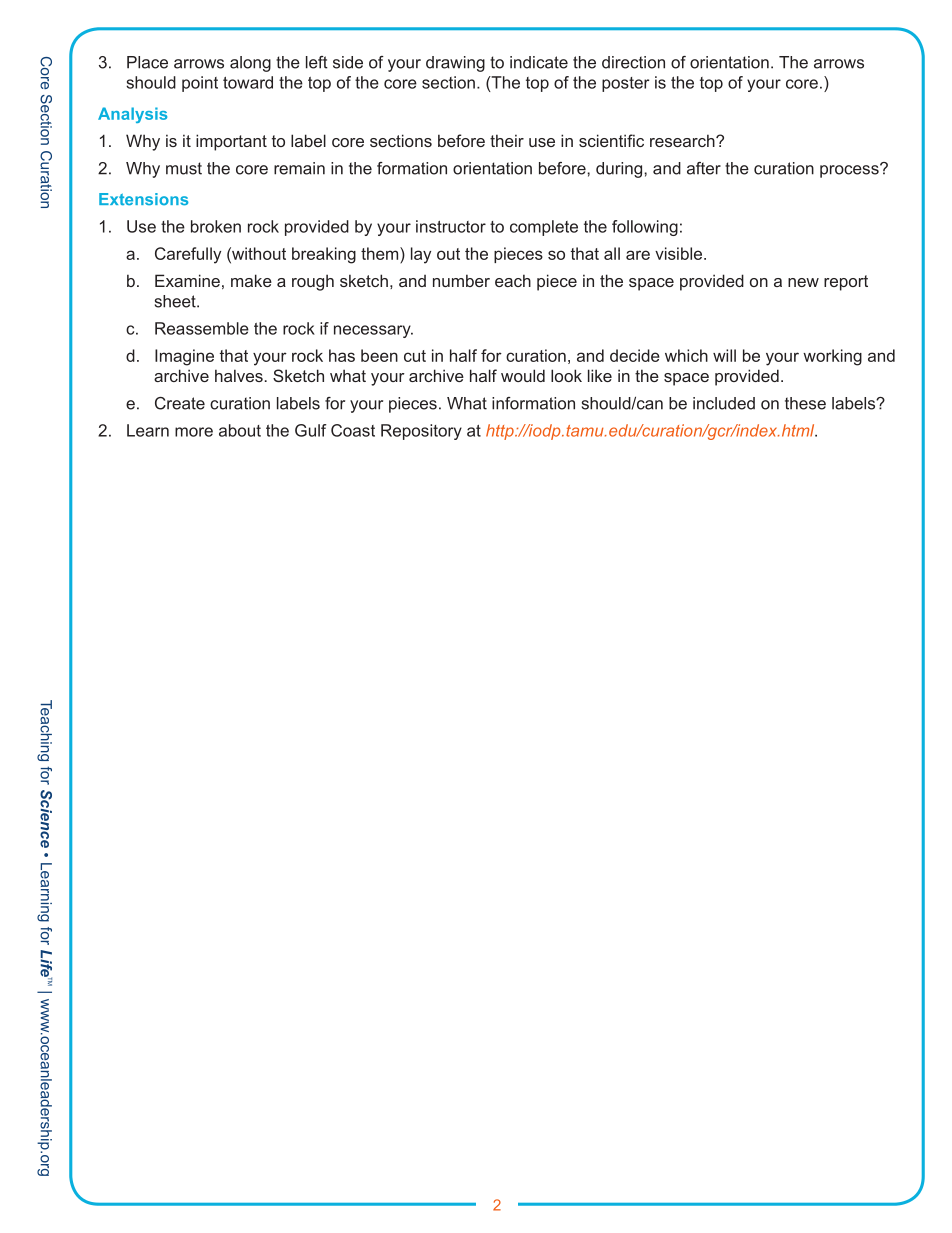 This screenshot has height=1233, width=952. Describe the element at coordinates (704, 168) in the screenshot. I see `after` at that location.
